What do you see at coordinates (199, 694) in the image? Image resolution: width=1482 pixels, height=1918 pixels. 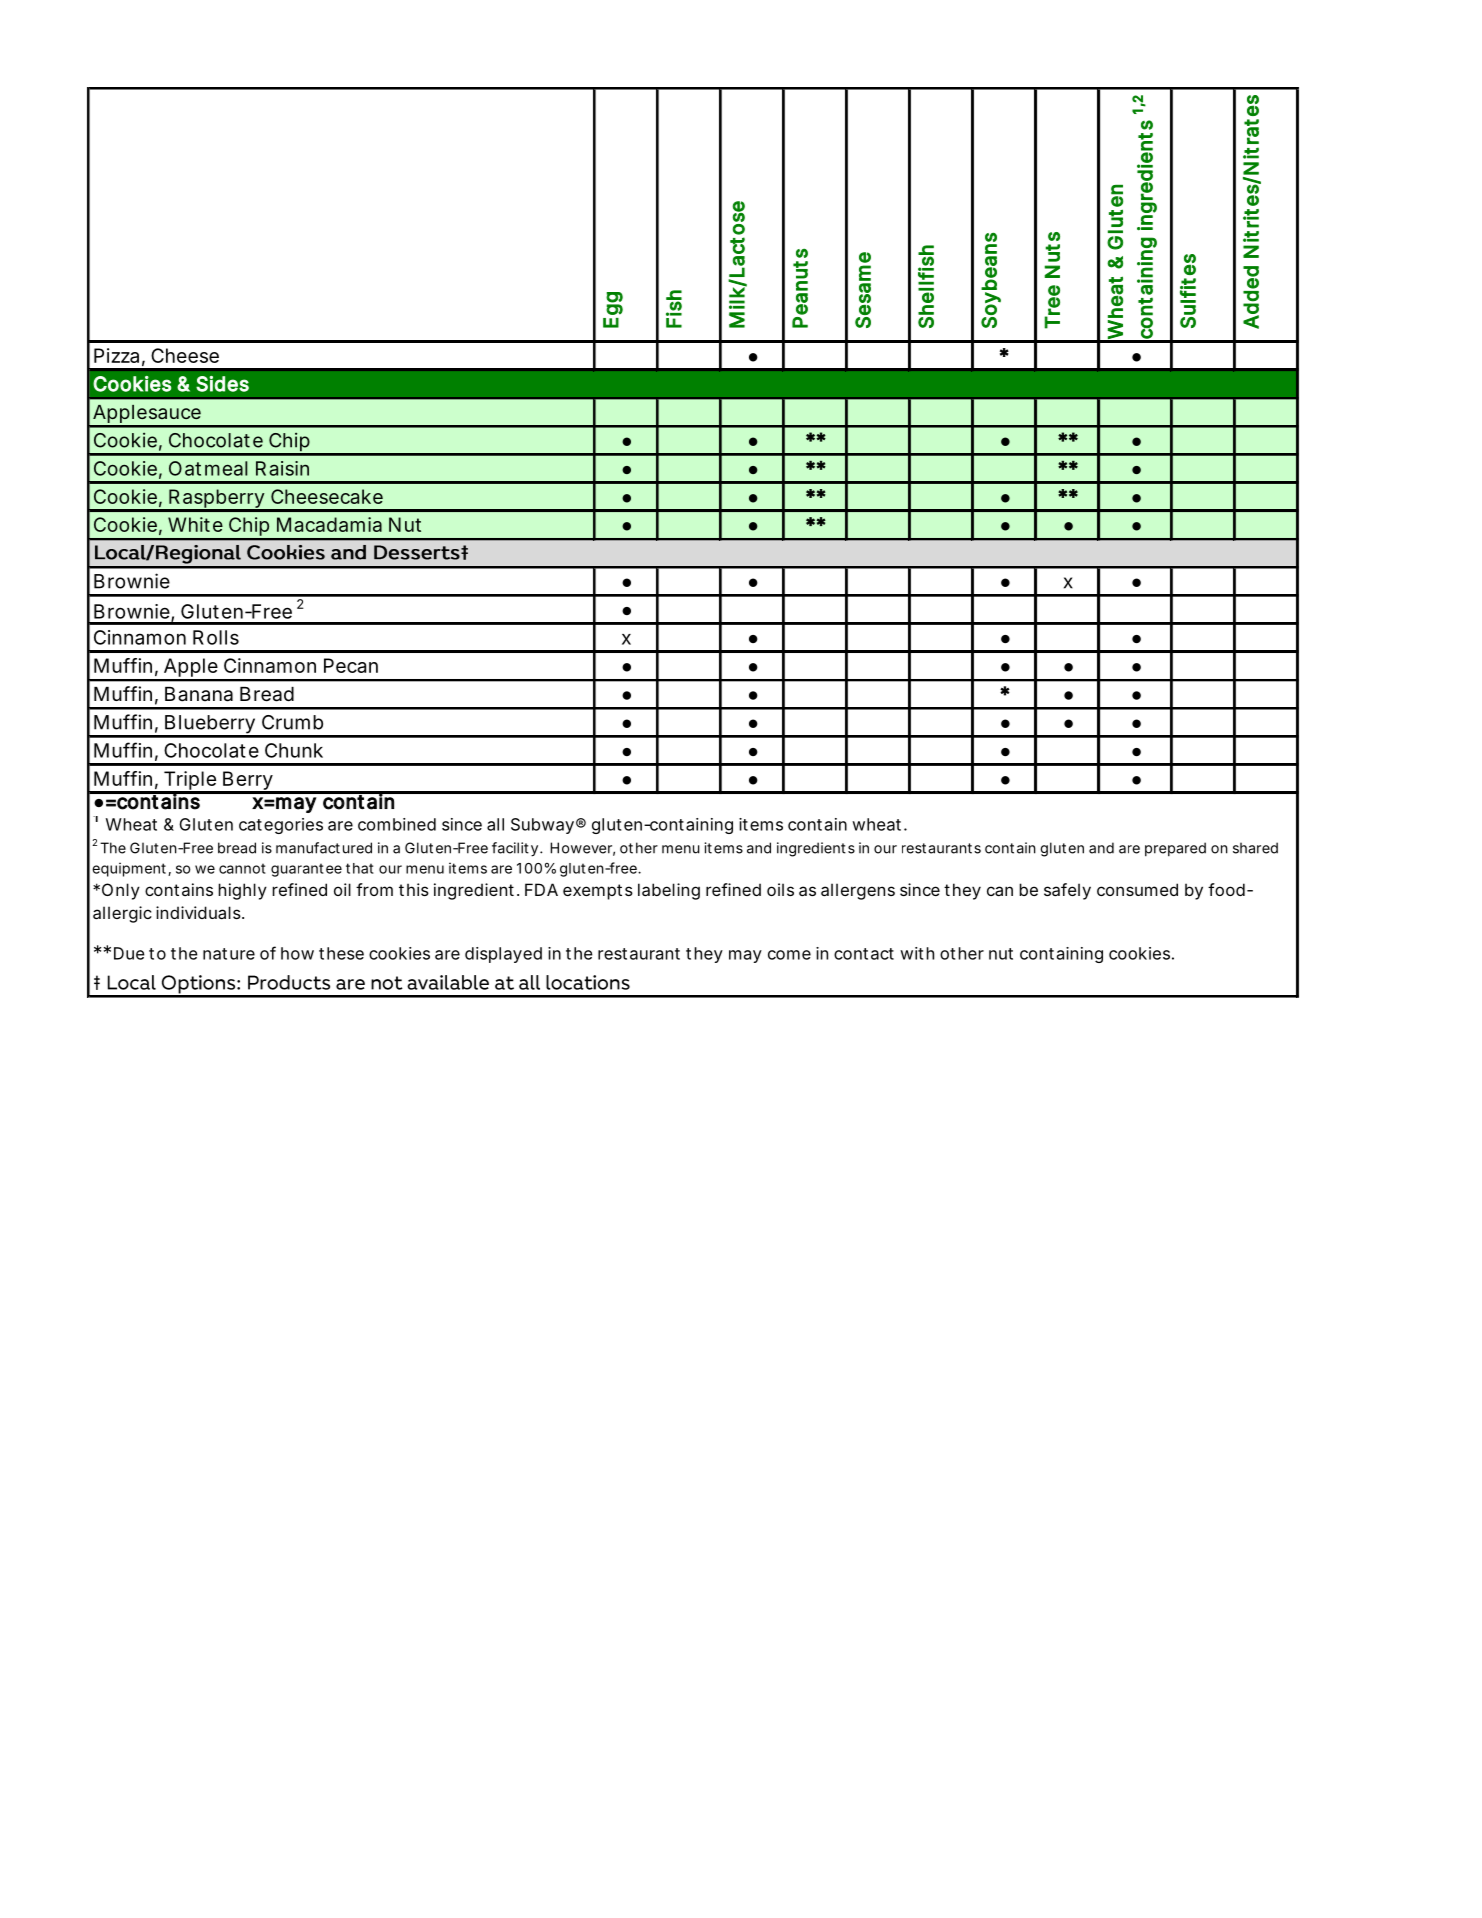 I see `Banana` at bounding box center [199, 694].
